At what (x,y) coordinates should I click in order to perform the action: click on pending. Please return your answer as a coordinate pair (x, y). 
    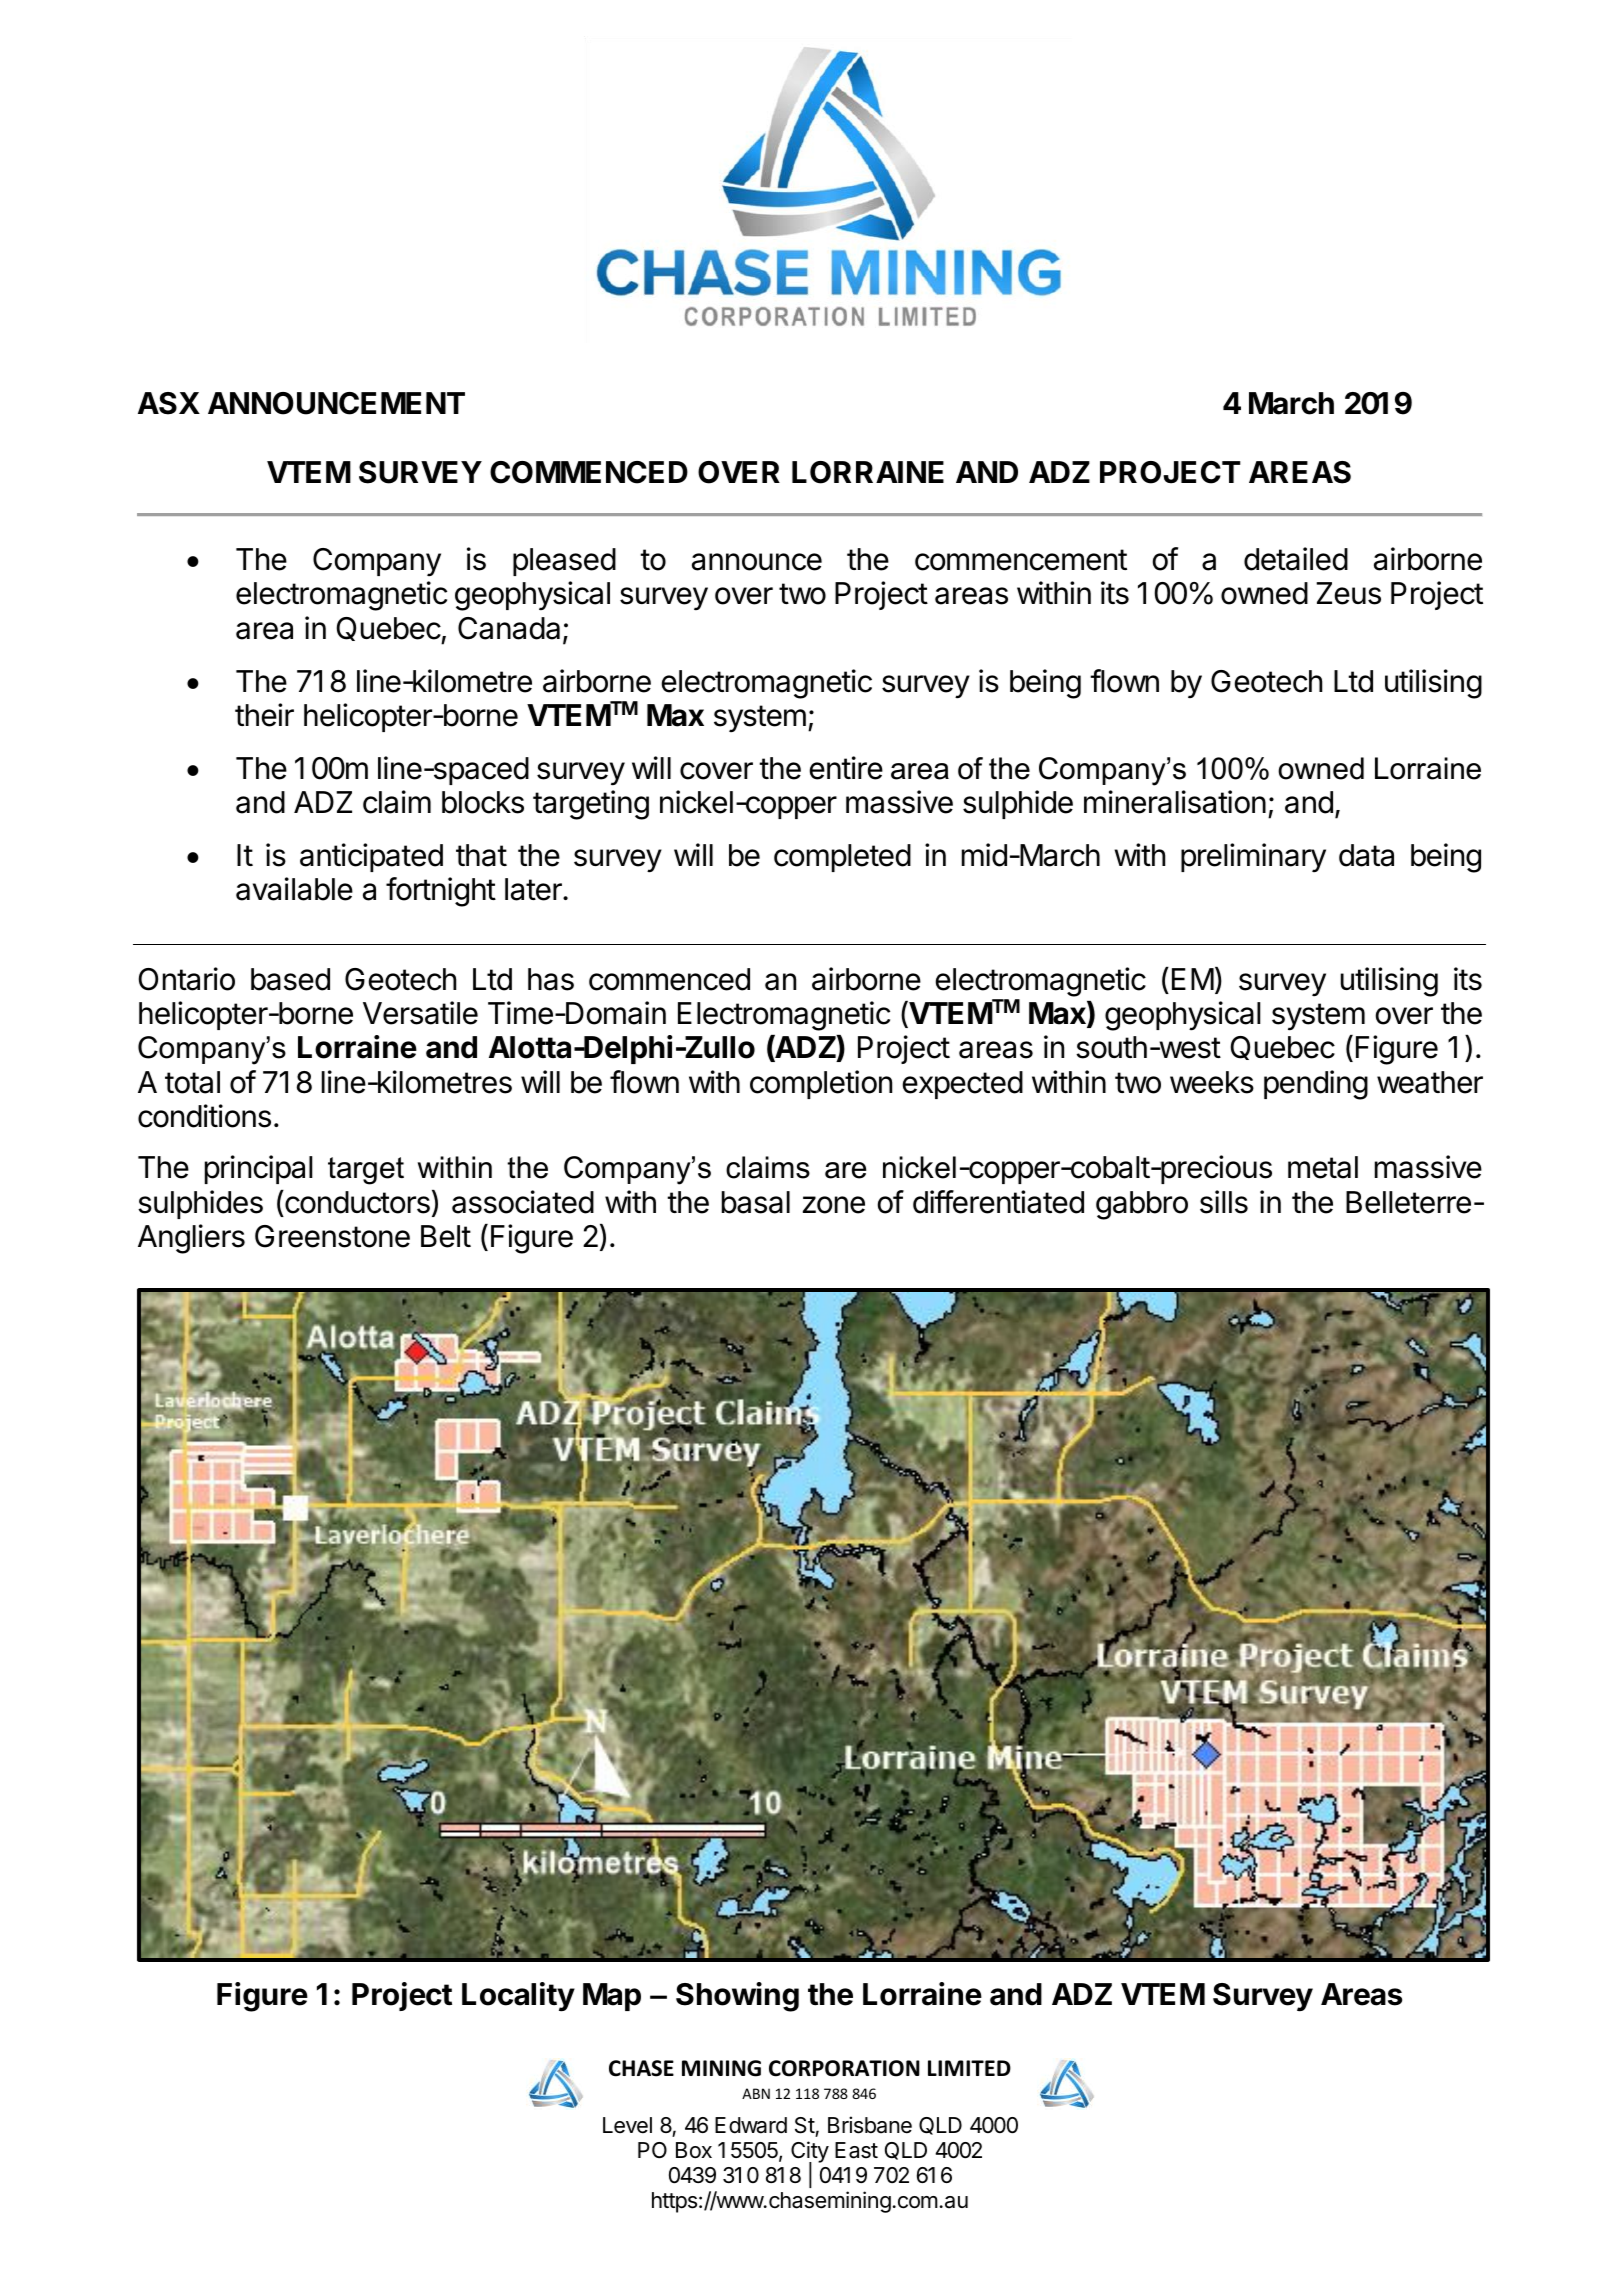
    Looking at the image, I should click on (1316, 1085).
